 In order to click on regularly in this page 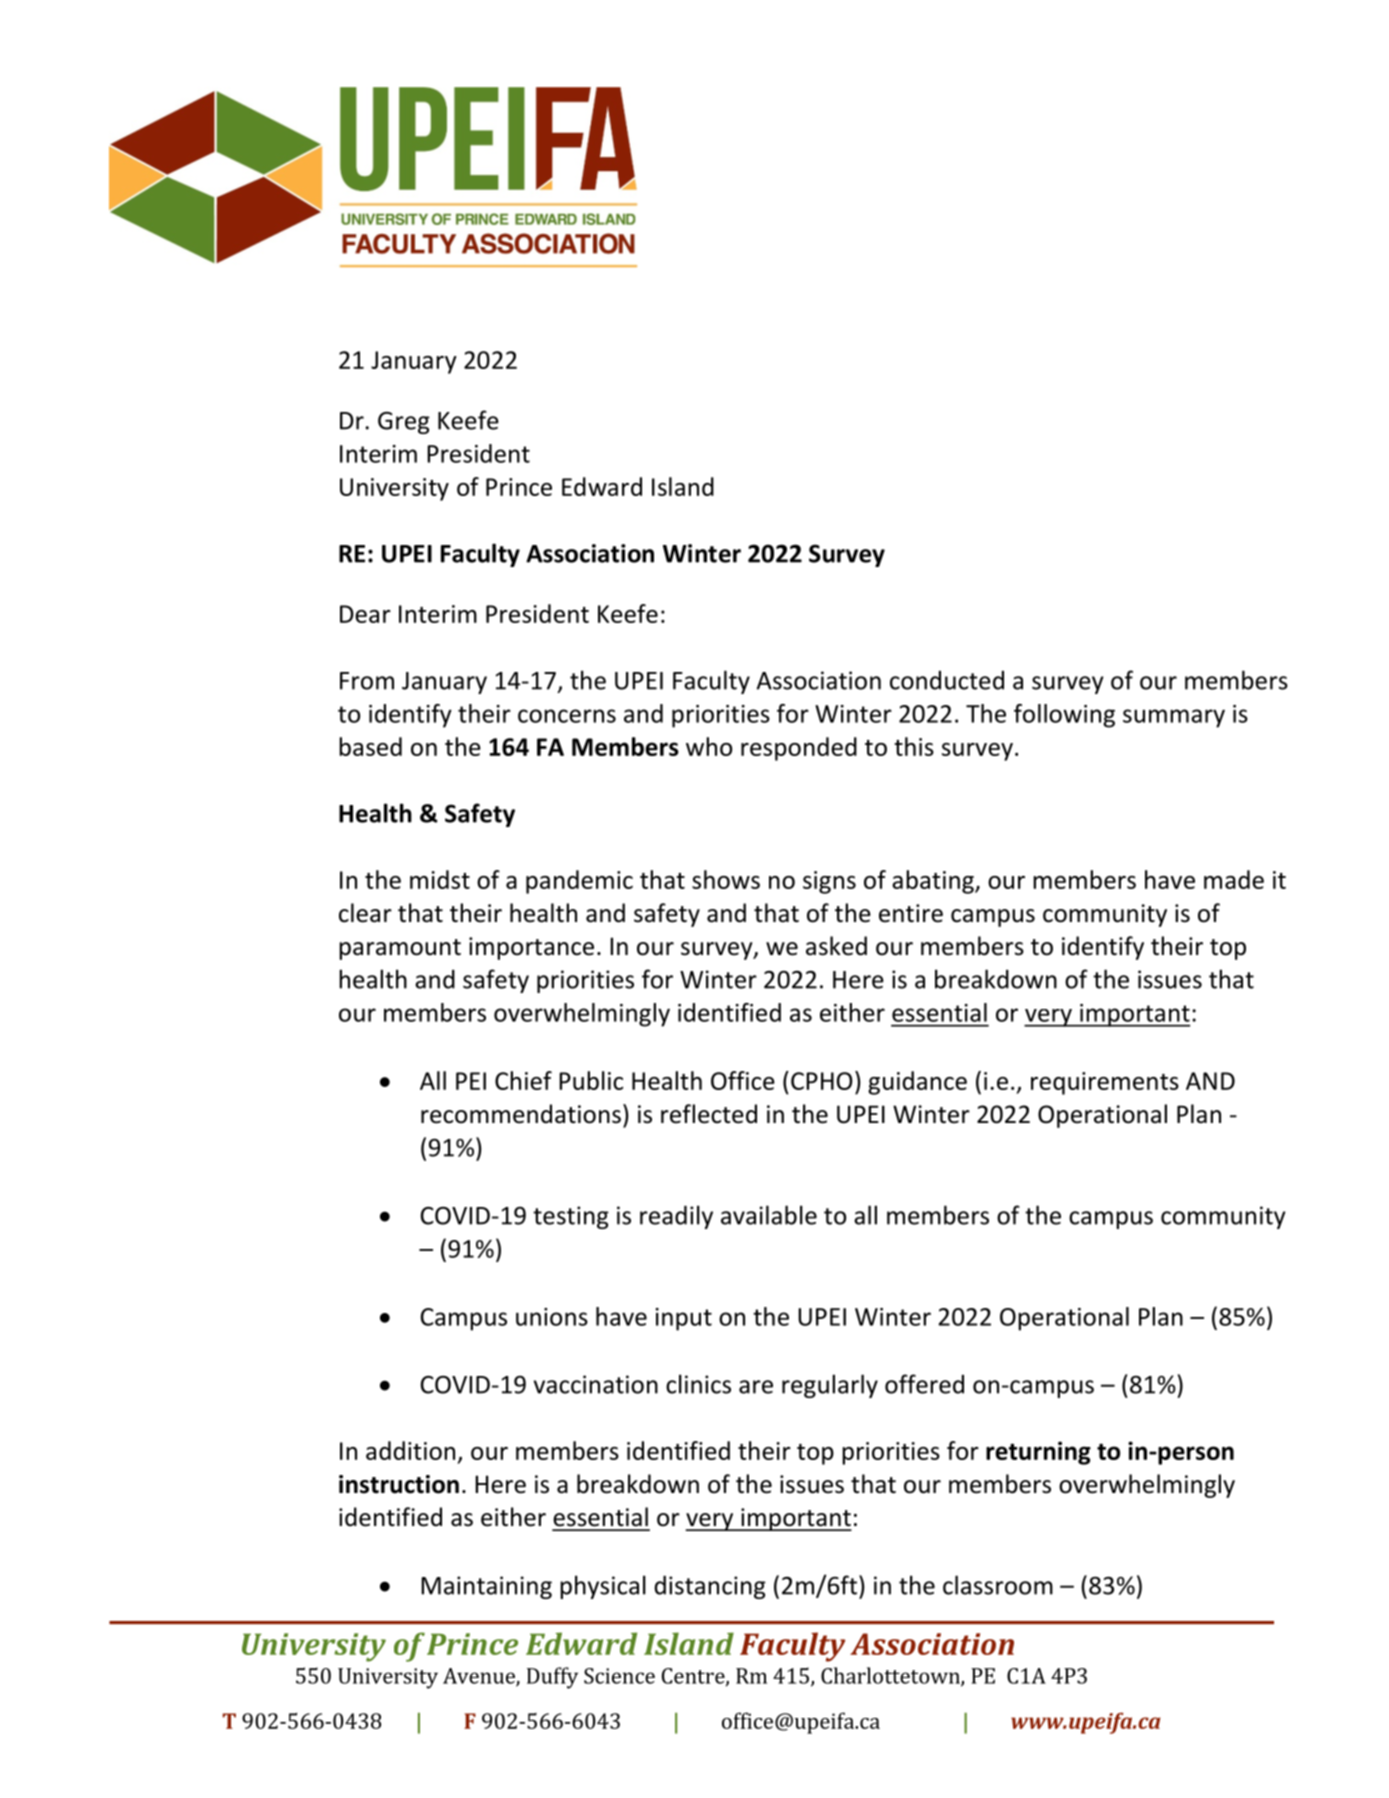, I will do `click(830, 1386)`.
